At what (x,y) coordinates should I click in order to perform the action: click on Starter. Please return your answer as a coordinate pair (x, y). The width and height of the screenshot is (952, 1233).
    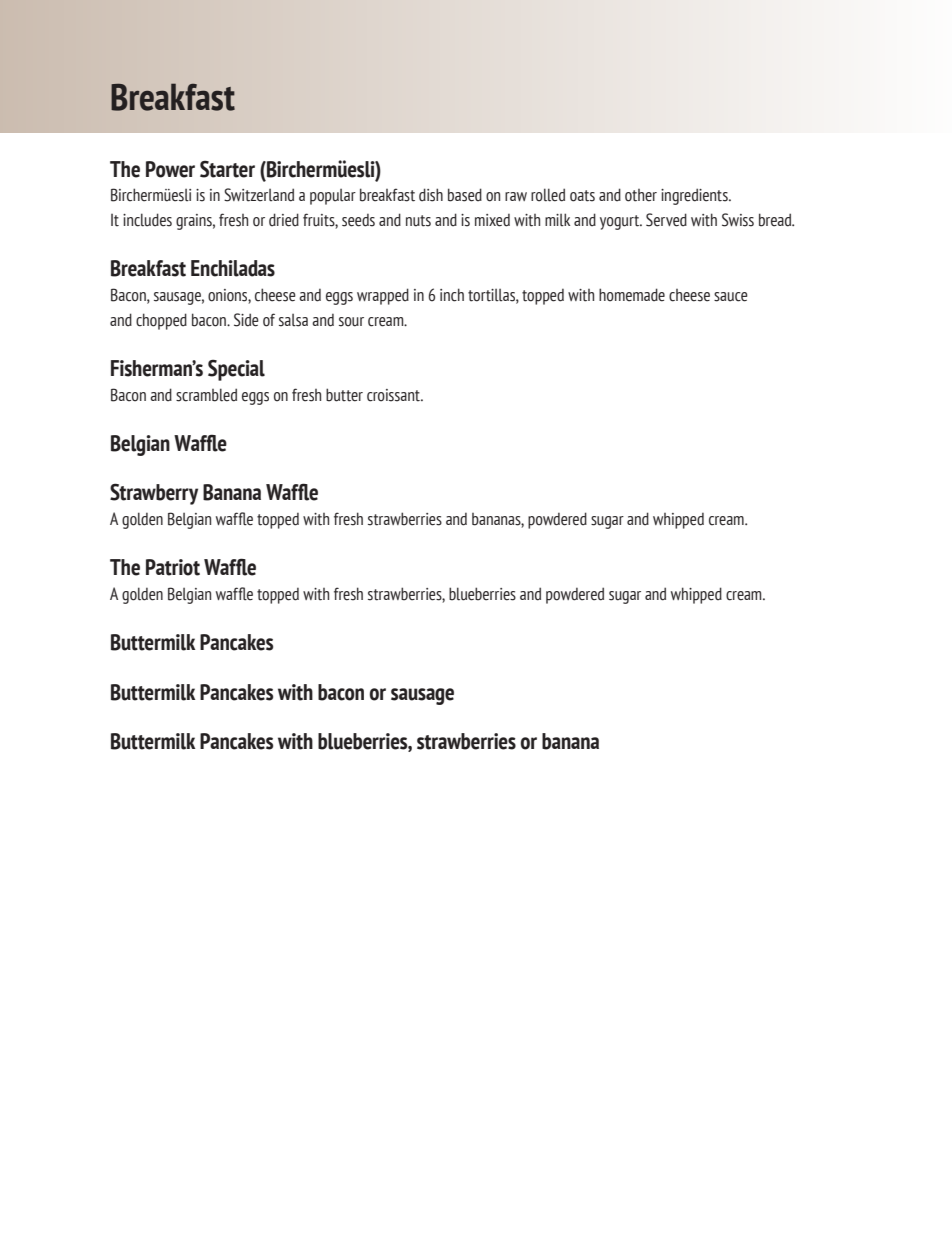
    Looking at the image, I should click on (227, 169).
